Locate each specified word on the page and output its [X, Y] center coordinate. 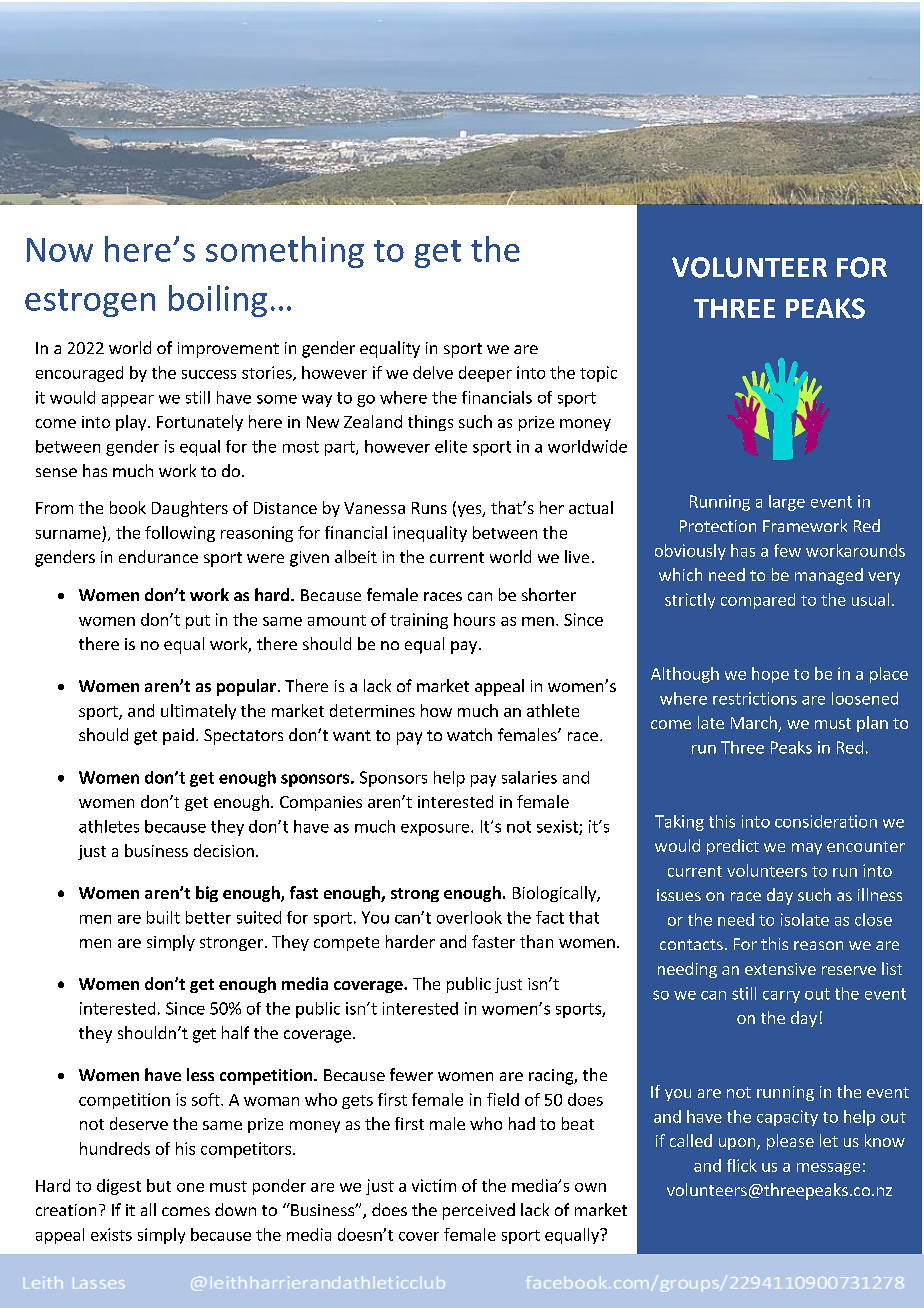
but [159, 1185]
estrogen [90, 303]
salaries [529, 777]
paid [178, 736]
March [755, 724]
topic [598, 374]
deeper [485, 374]
